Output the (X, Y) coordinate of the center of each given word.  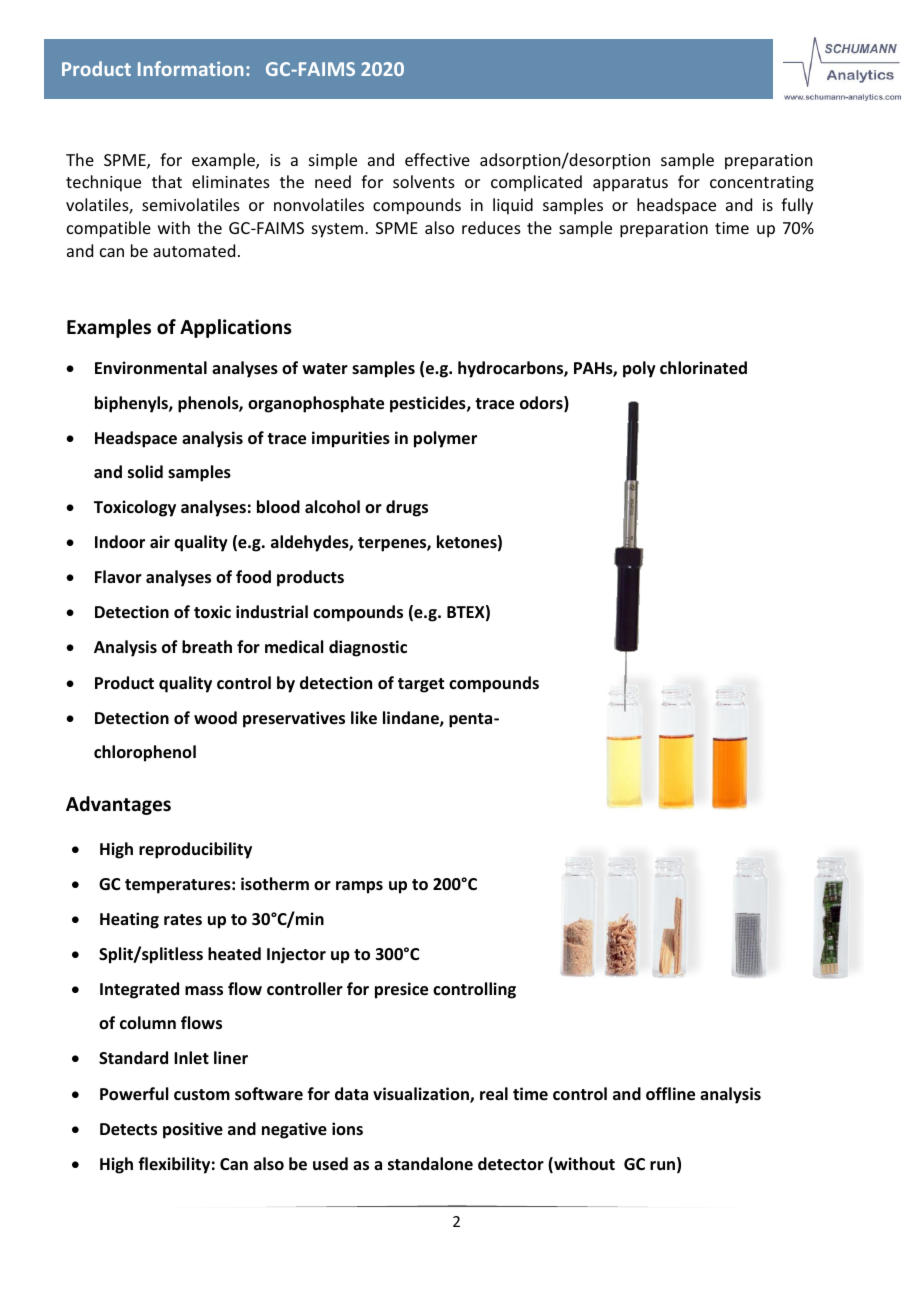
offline (670, 1094)
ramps (359, 887)
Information (190, 68)
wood (215, 718)
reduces (491, 227)
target (421, 685)
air (160, 541)
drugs (407, 508)
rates (183, 920)
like (364, 718)
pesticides (429, 404)
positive (193, 1130)
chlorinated (703, 368)
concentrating (762, 184)
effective (437, 159)
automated (194, 250)
